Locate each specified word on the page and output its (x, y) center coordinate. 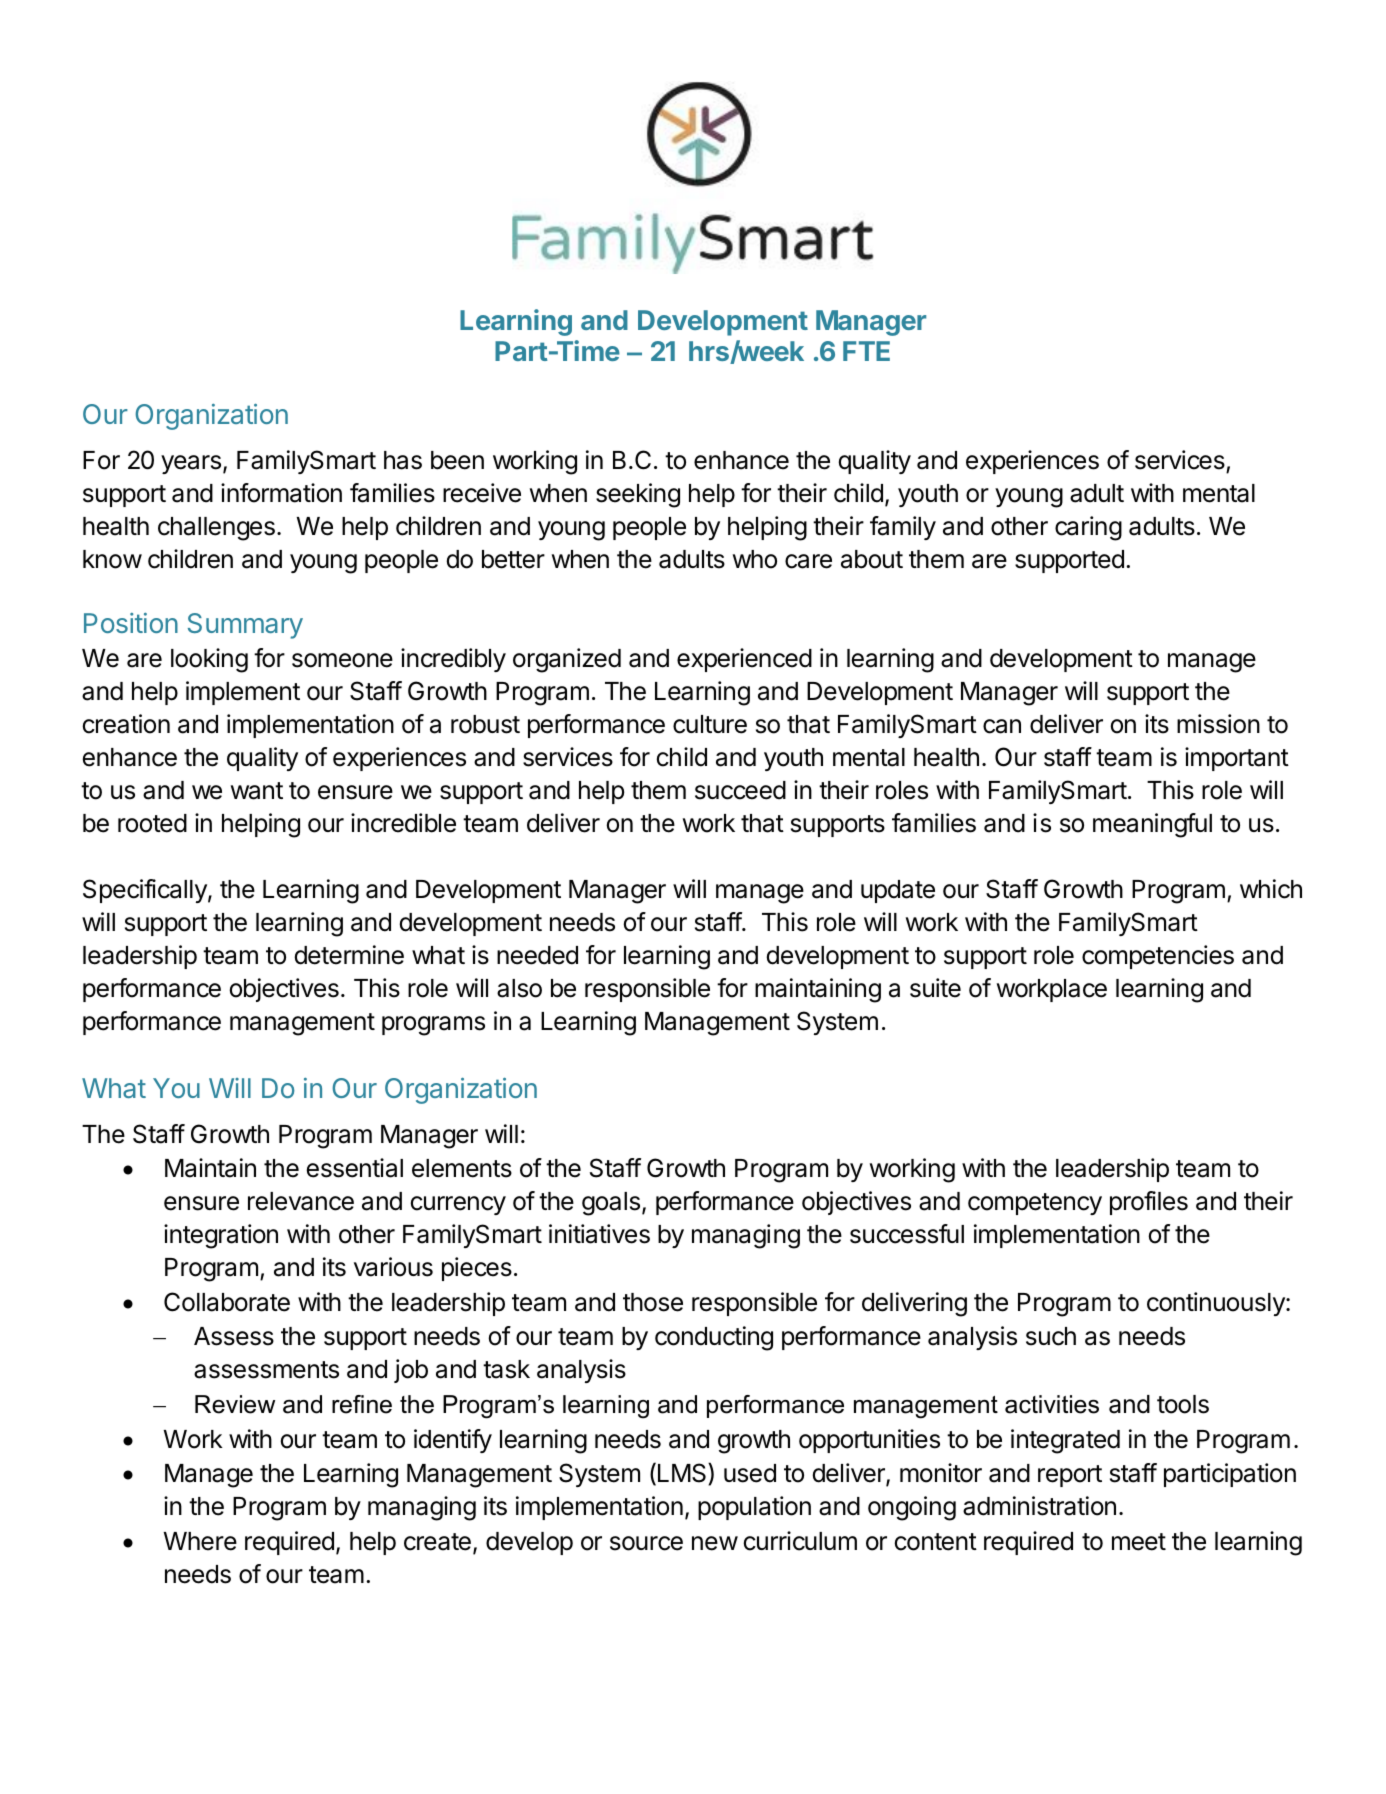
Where (200, 1541)
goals (612, 1204)
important (1237, 759)
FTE (866, 351)
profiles (1149, 1203)
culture (710, 724)
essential (355, 1168)
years (191, 464)
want (257, 791)
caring (1088, 528)
